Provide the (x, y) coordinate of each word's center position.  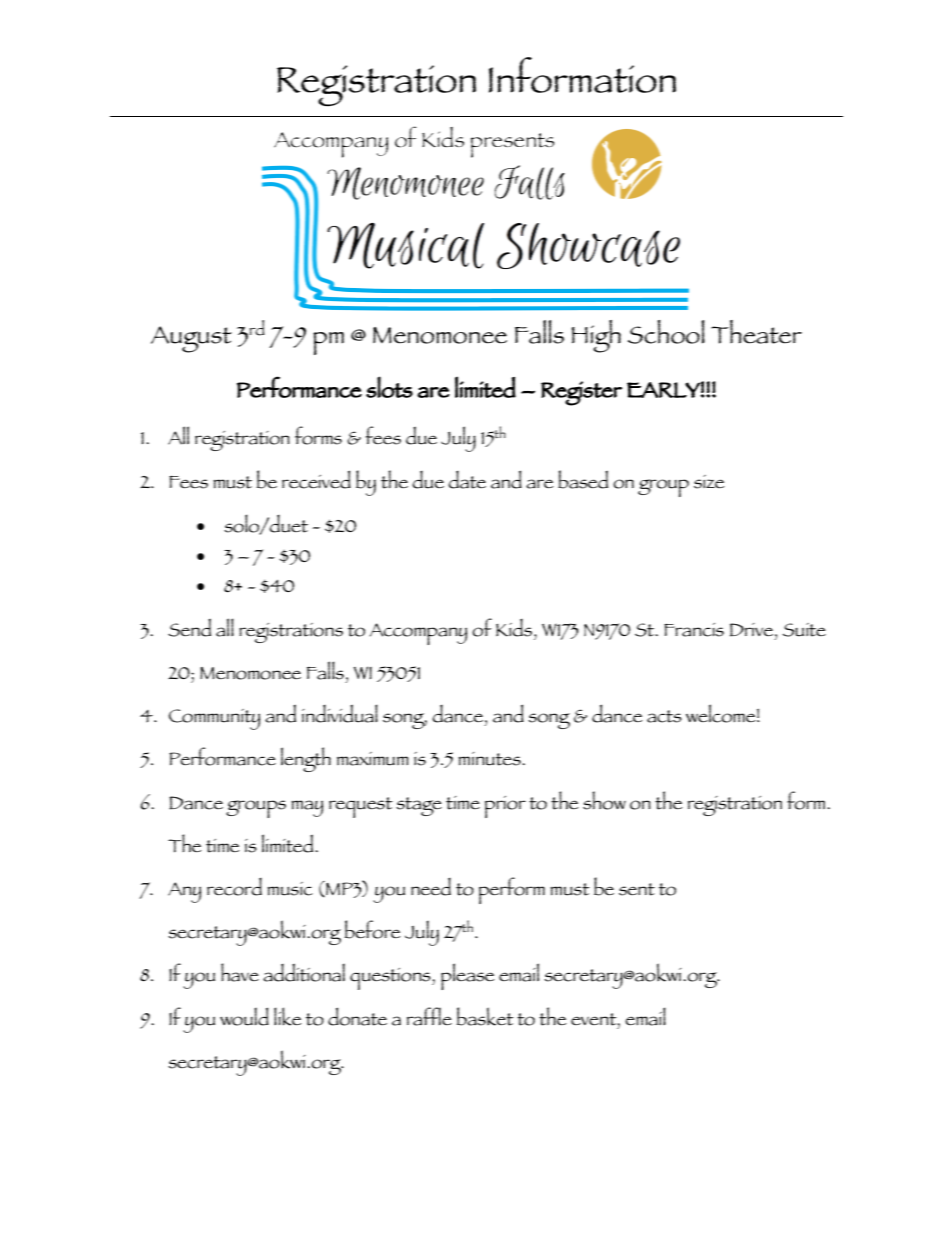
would (244, 1016)
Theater (756, 332)
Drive (751, 630)
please (468, 976)
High (596, 336)
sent (637, 889)
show (604, 800)
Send (189, 627)
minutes (490, 759)
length (306, 759)
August (191, 339)
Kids (515, 628)
